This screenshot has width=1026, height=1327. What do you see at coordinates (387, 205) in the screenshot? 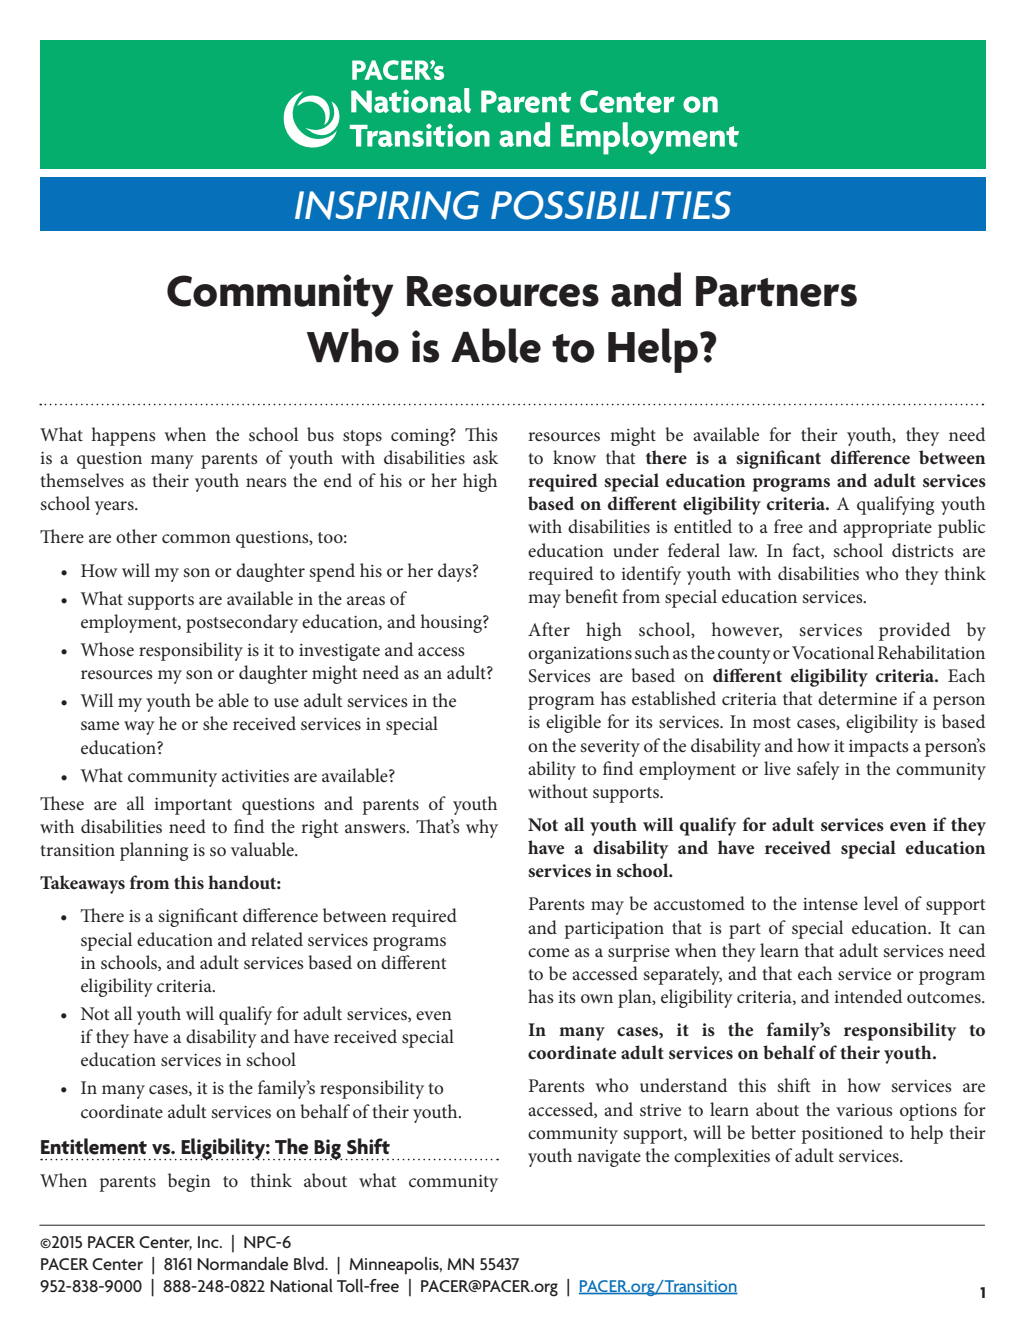
I see `INSPIRING` at bounding box center [387, 205].
